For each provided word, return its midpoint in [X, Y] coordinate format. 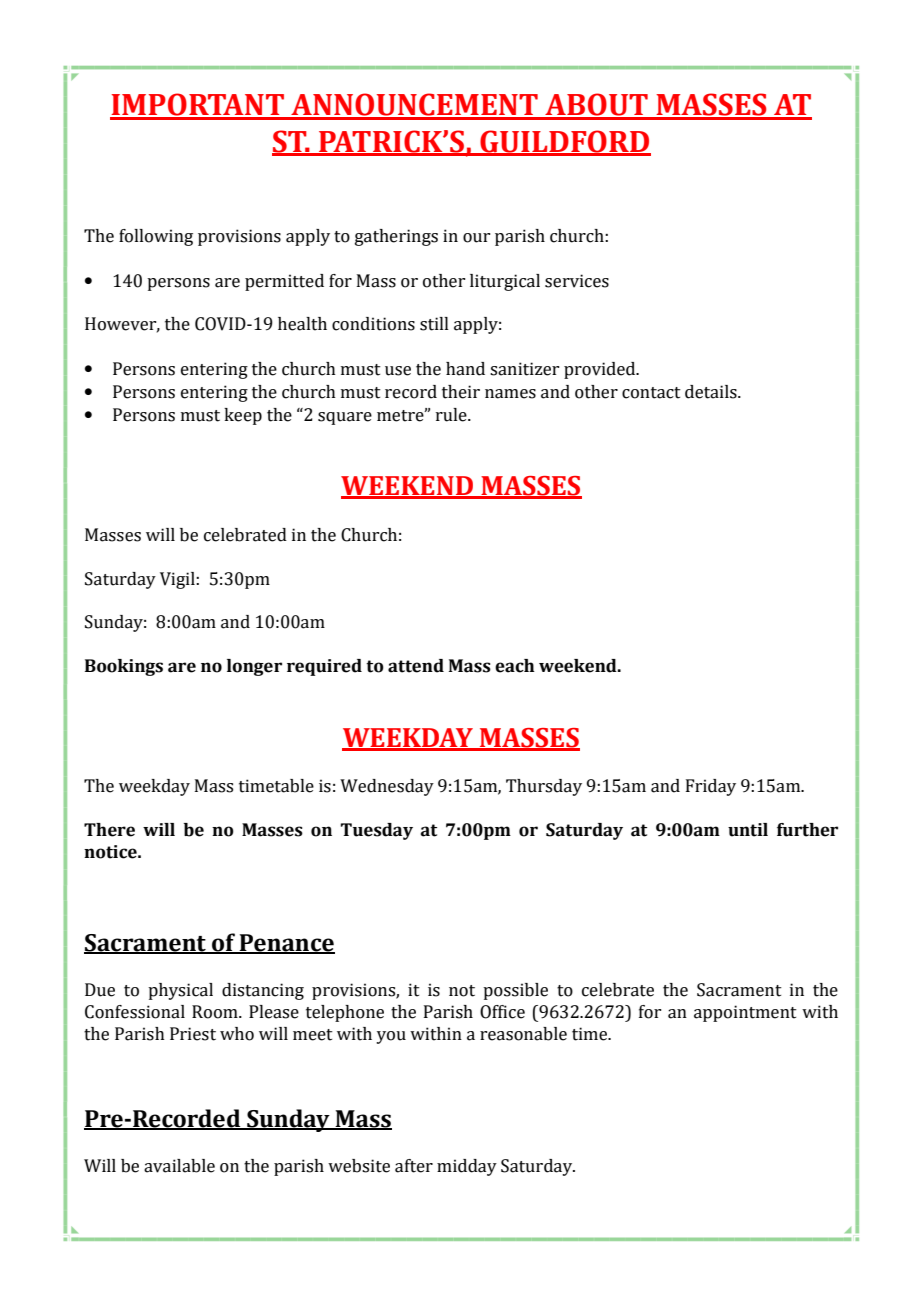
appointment [745, 1013]
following [156, 237]
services [577, 281]
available [179, 1166]
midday [467, 1167]
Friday [711, 787]
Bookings [124, 667]
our [476, 238]
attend [416, 666]
